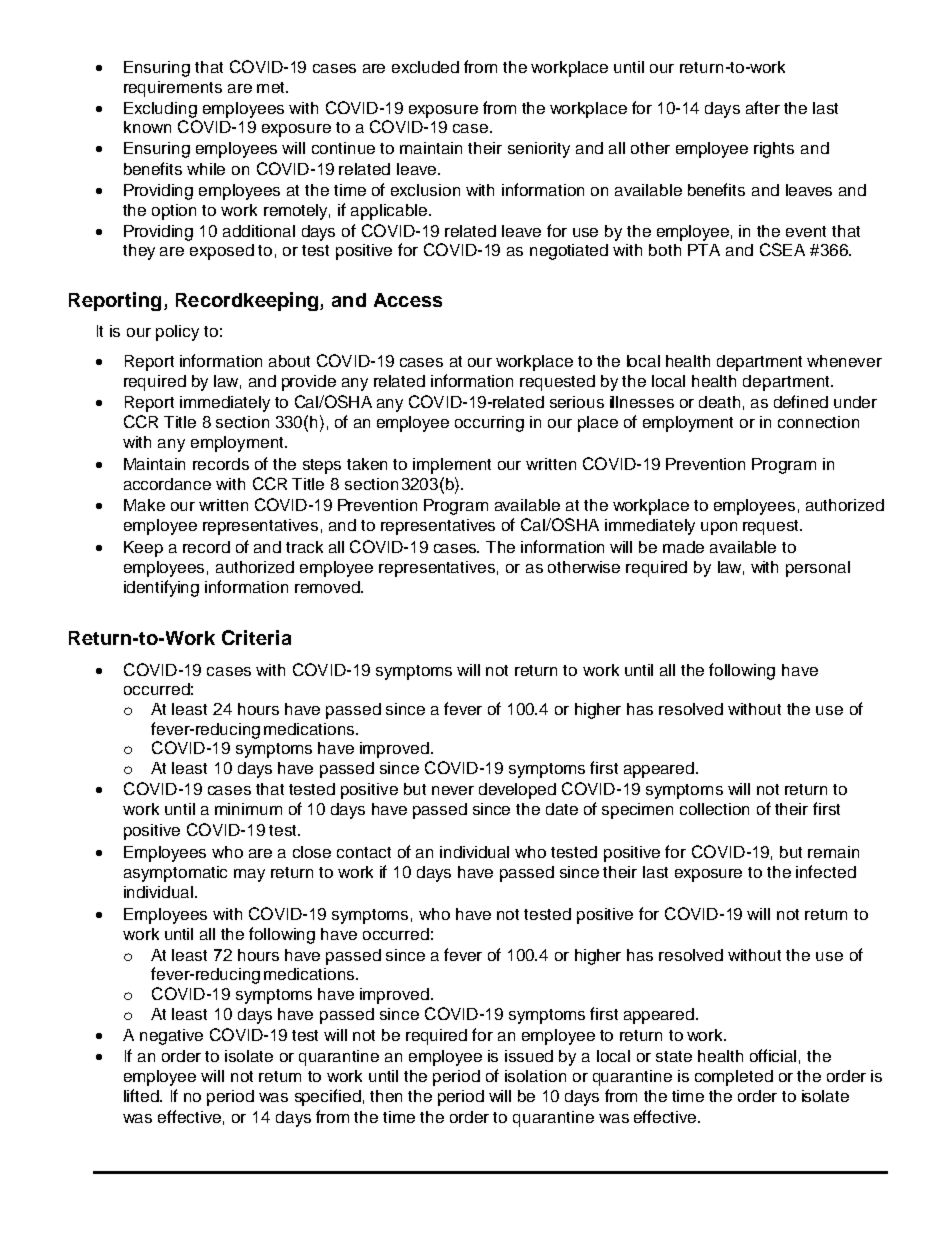 The width and height of the image is (952, 1233). I want to click on after, so click(763, 107).
